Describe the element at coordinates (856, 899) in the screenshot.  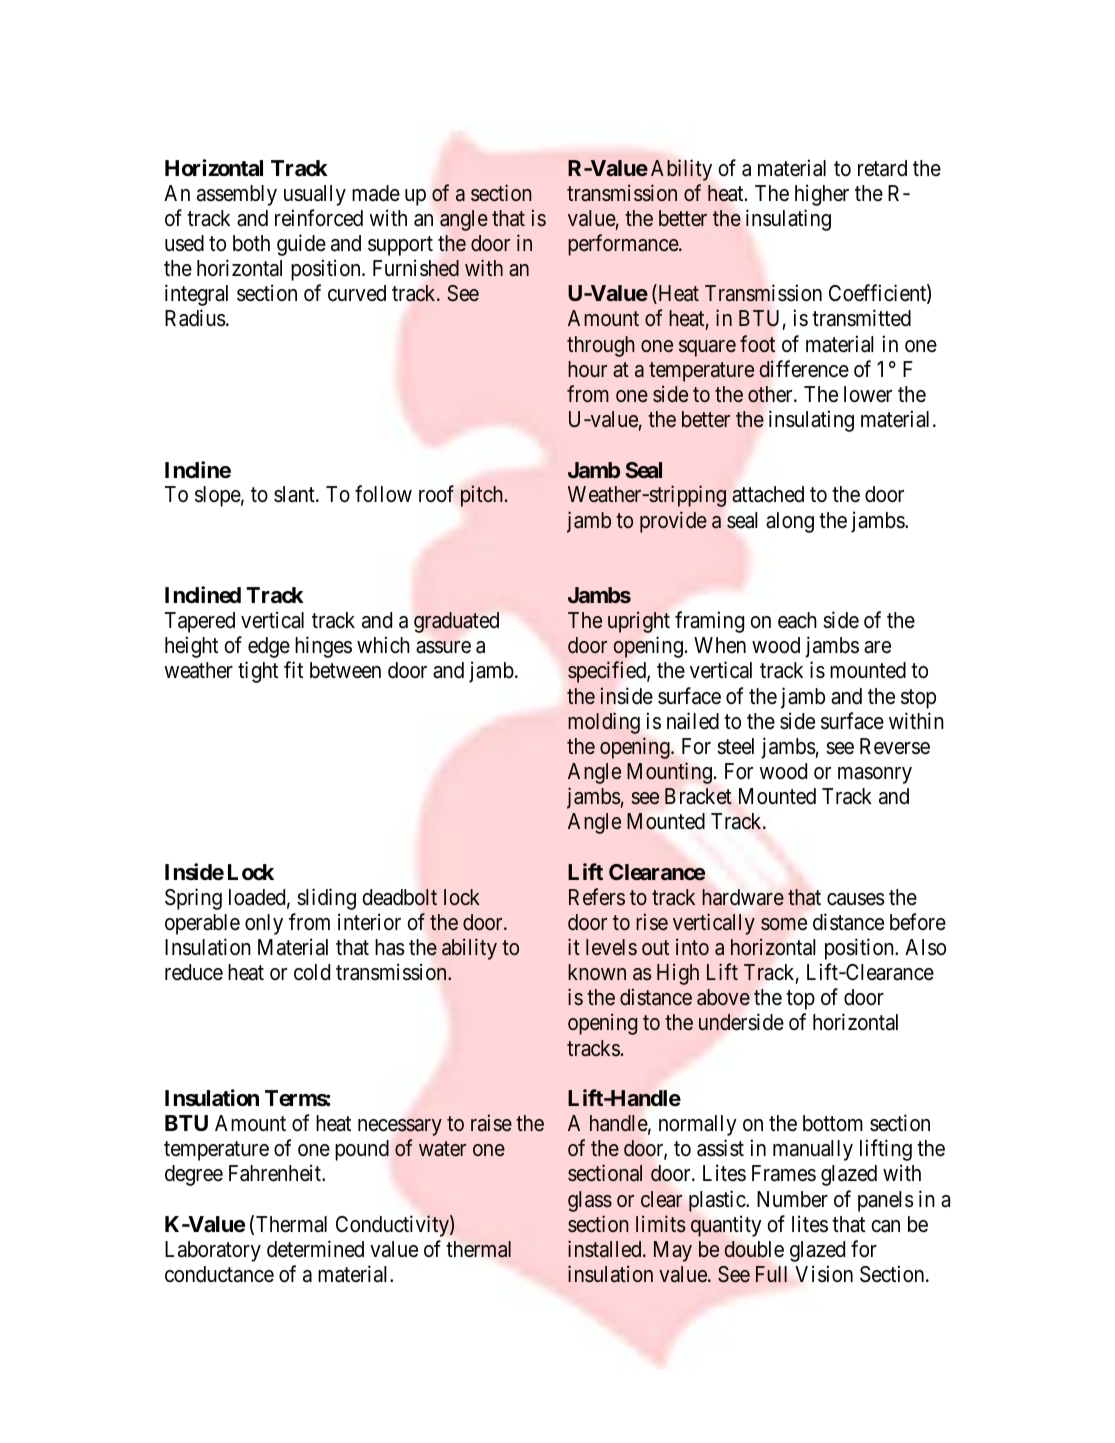
I see `causes` at that location.
